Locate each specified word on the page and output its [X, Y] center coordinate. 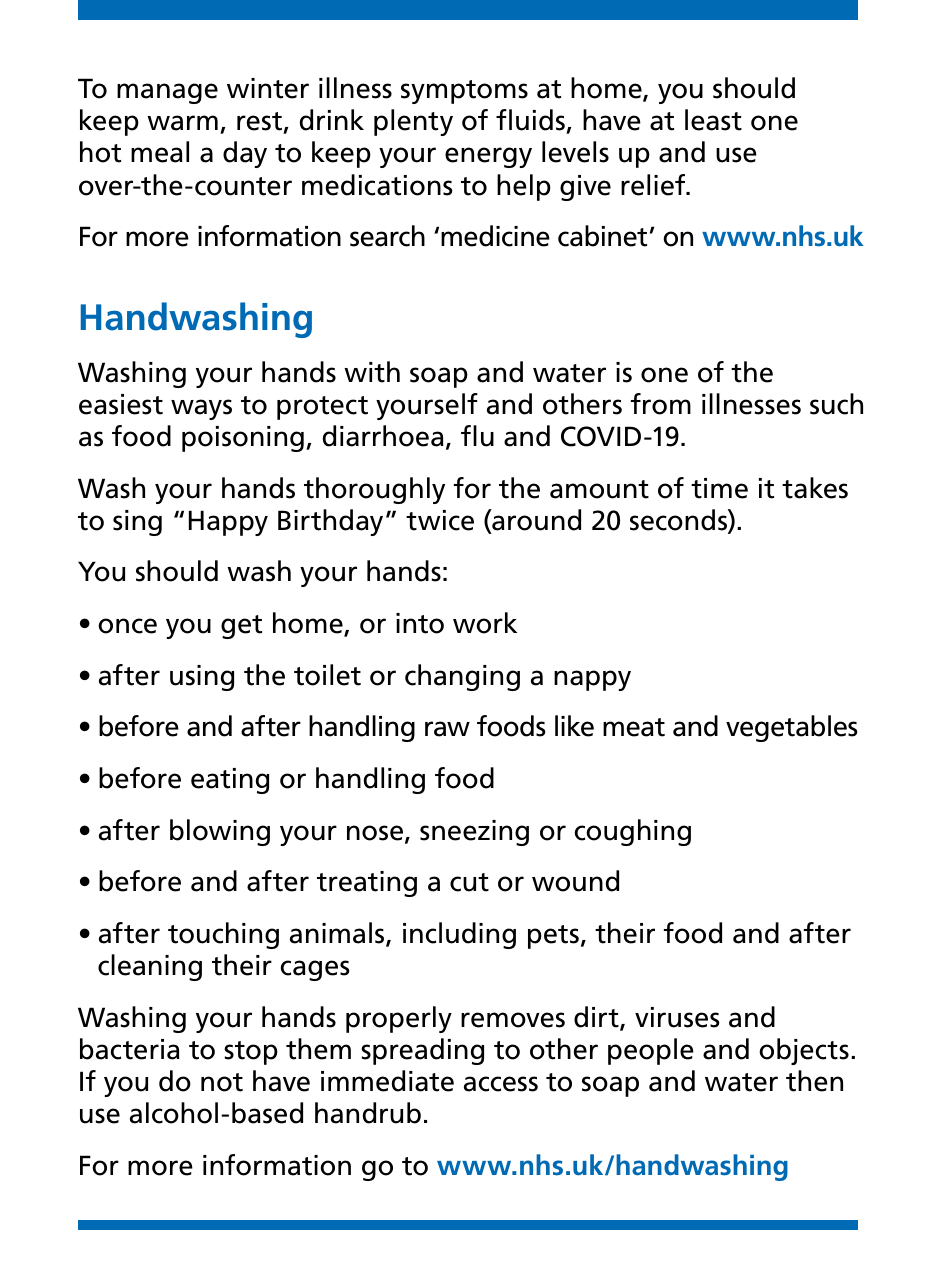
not [222, 1082]
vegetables [792, 728]
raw [447, 729]
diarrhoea [383, 436]
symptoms [464, 92]
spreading [422, 1051]
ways [201, 409]
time [719, 488]
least [713, 120]
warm [182, 123]
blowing [220, 832]
